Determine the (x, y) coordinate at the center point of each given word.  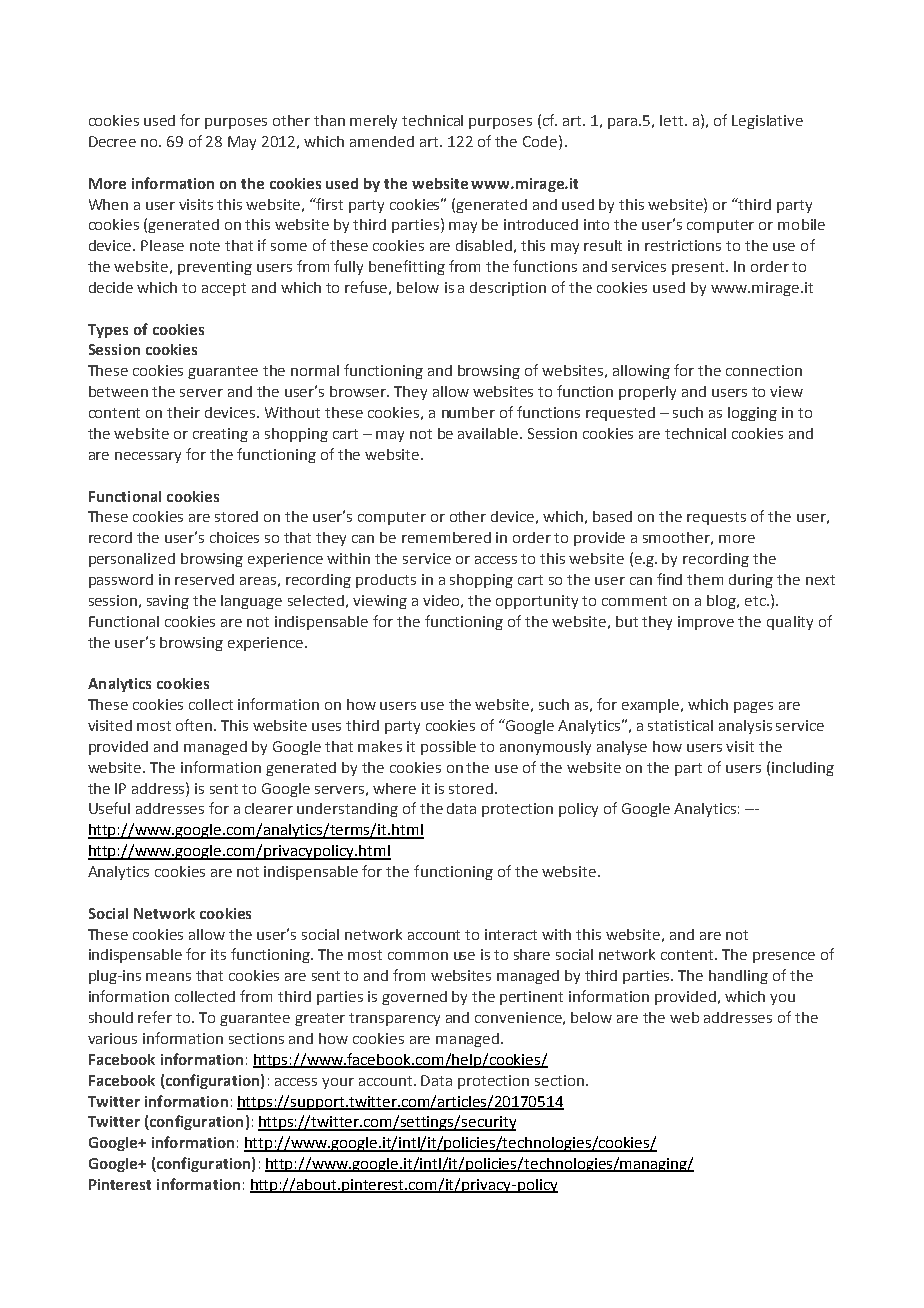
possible (448, 748)
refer (155, 1017)
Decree (112, 141)
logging (752, 414)
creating (220, 435)
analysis (745, 727)
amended (382, 141)
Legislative (767, 122)
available (489, 433)
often (195, 725)
